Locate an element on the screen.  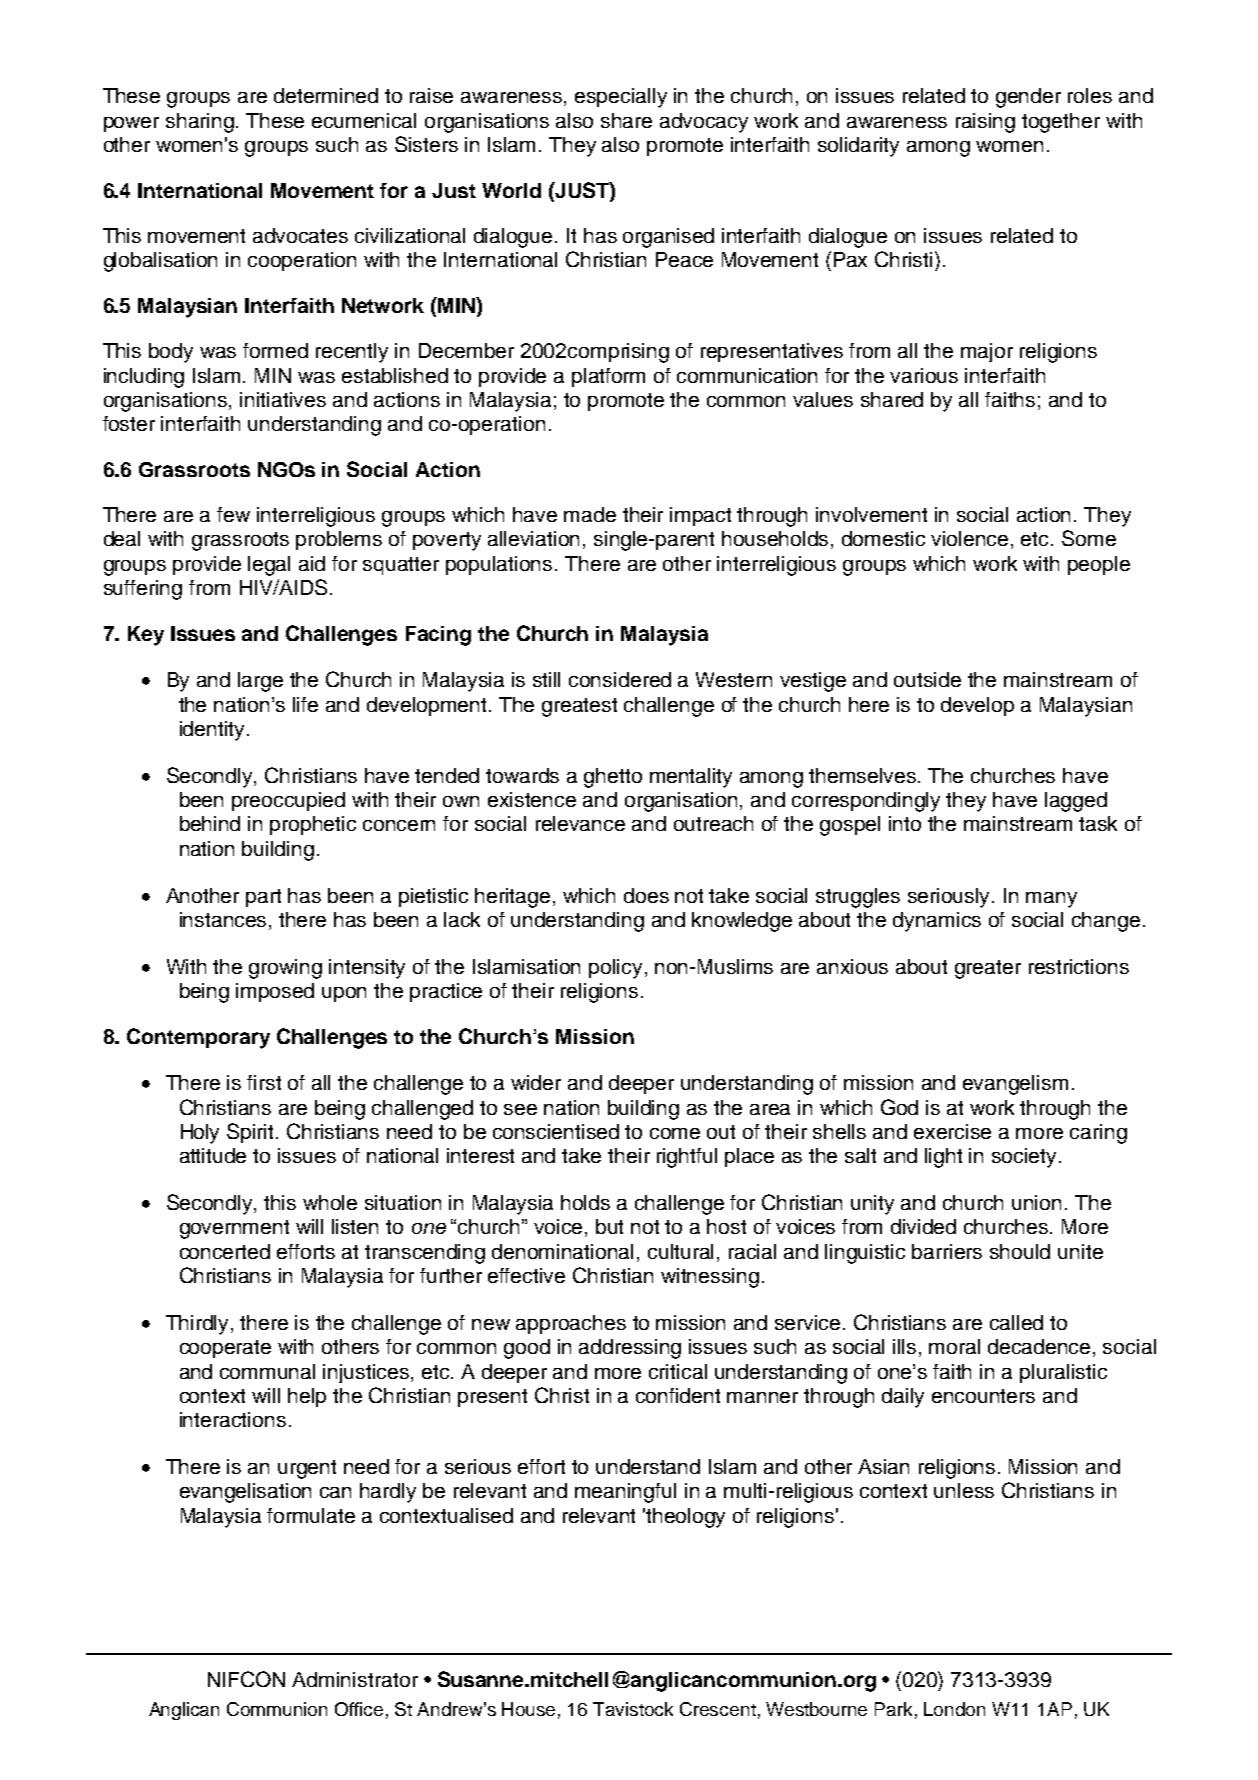
raising is located at coordinates (985, 123).
